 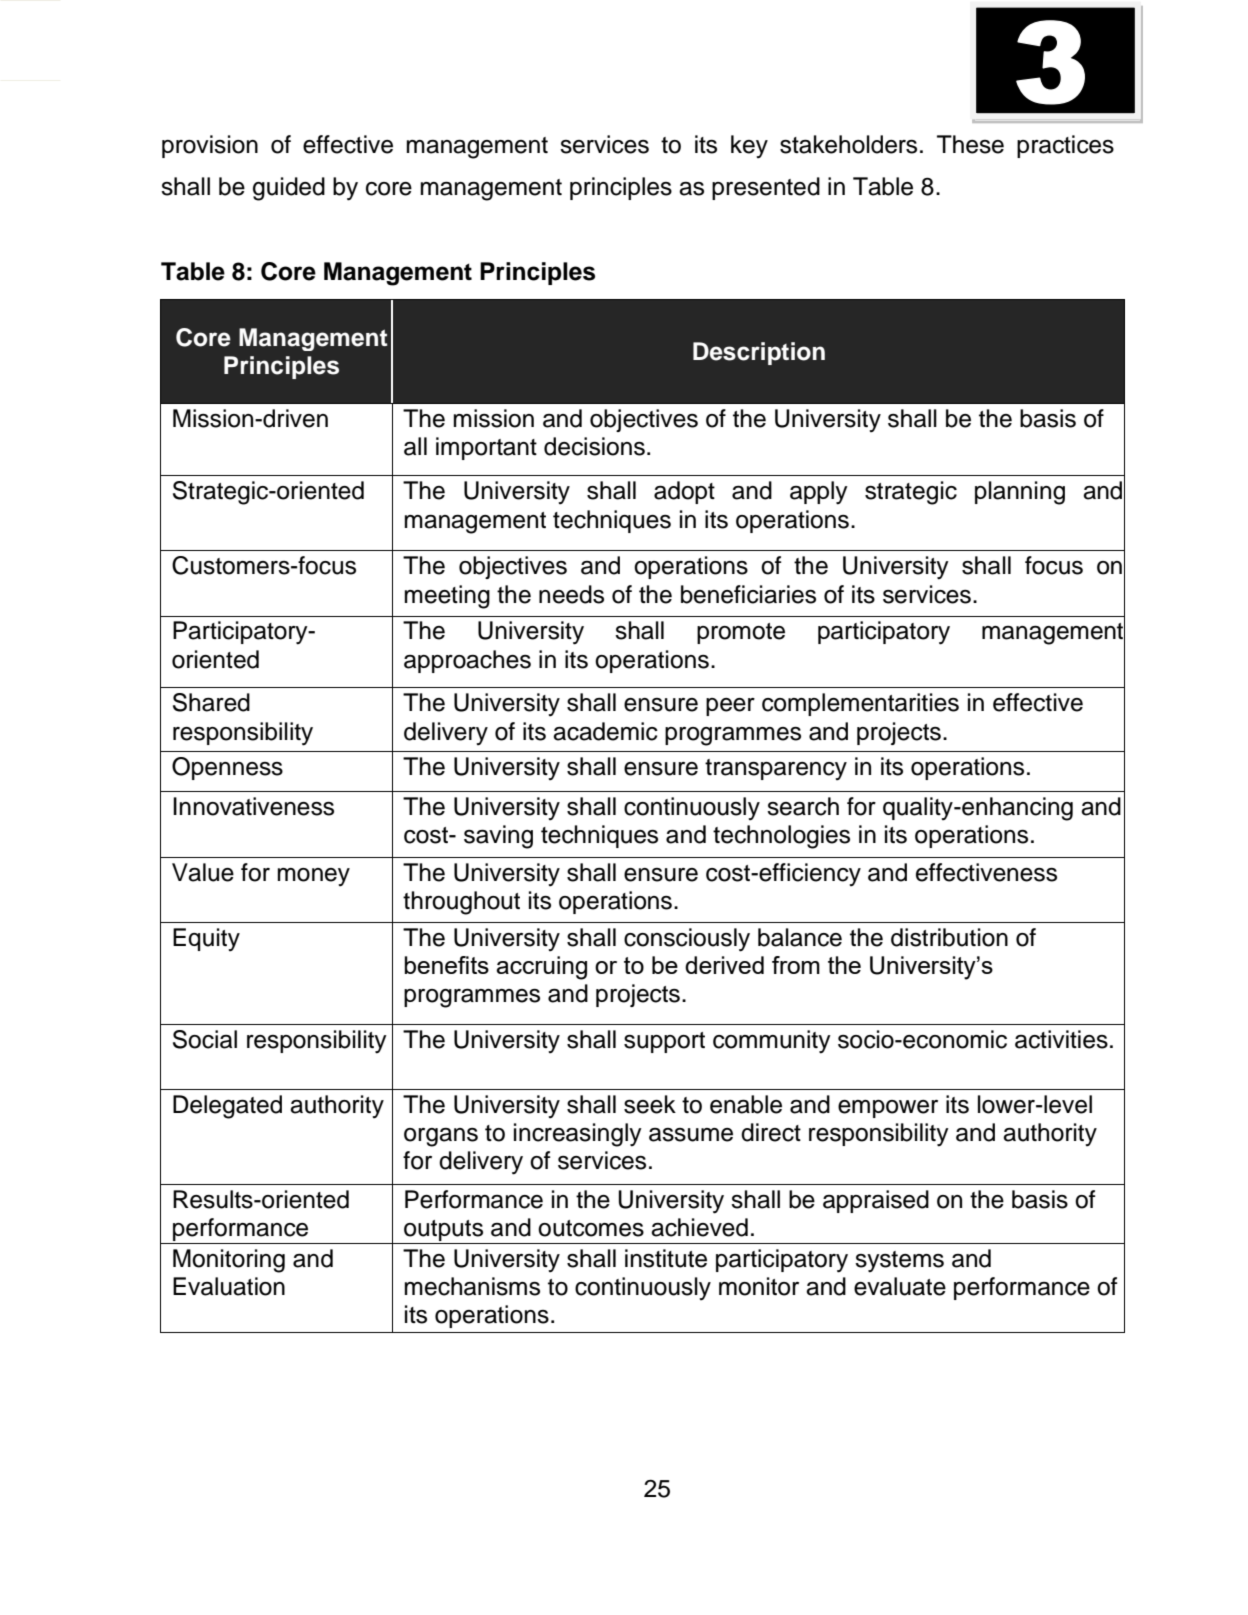 I want to click on Equity, so click(x=206, y=939).
